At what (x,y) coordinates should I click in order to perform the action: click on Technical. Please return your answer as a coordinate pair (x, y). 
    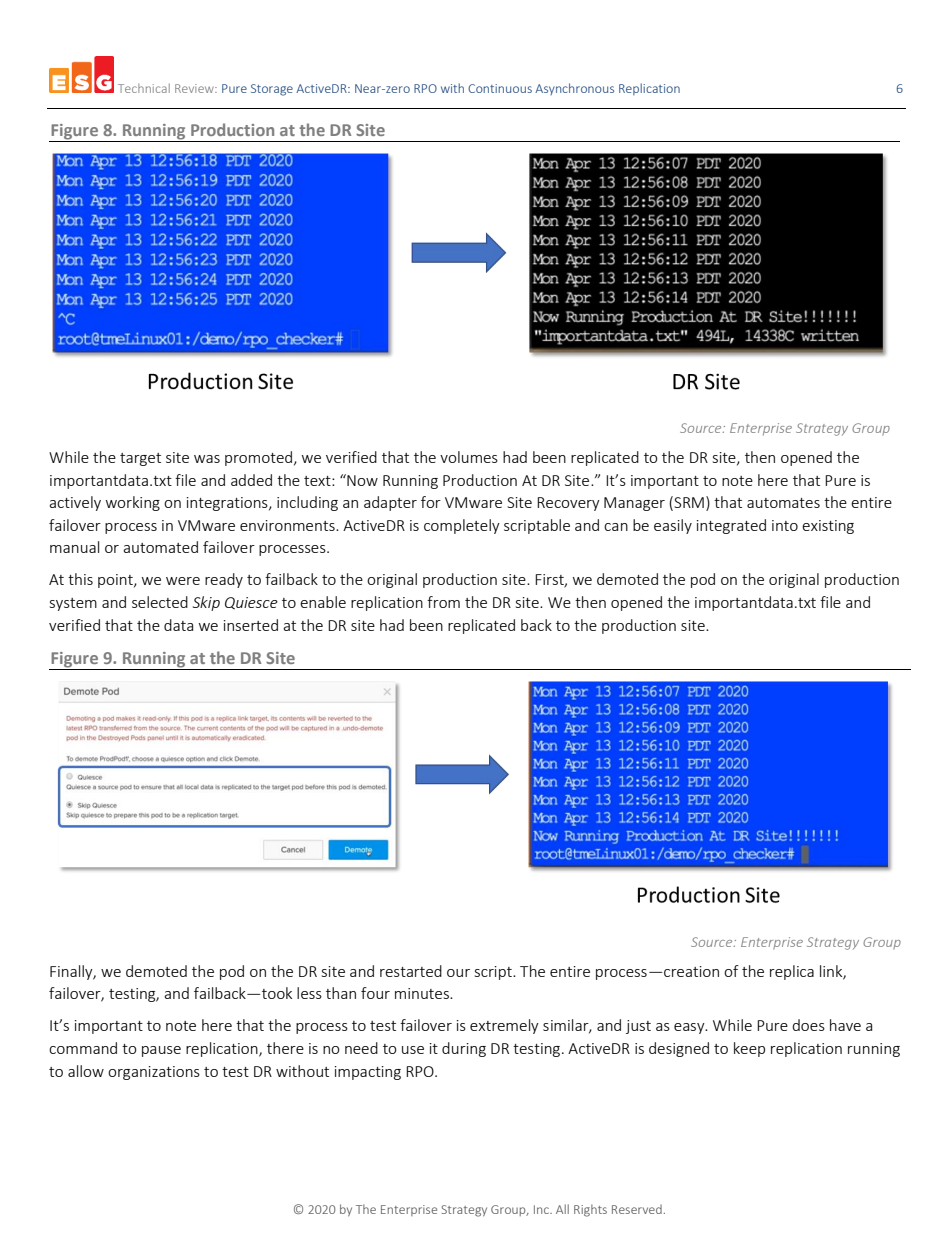
    Looking at the image, I should click on (144, 88).
